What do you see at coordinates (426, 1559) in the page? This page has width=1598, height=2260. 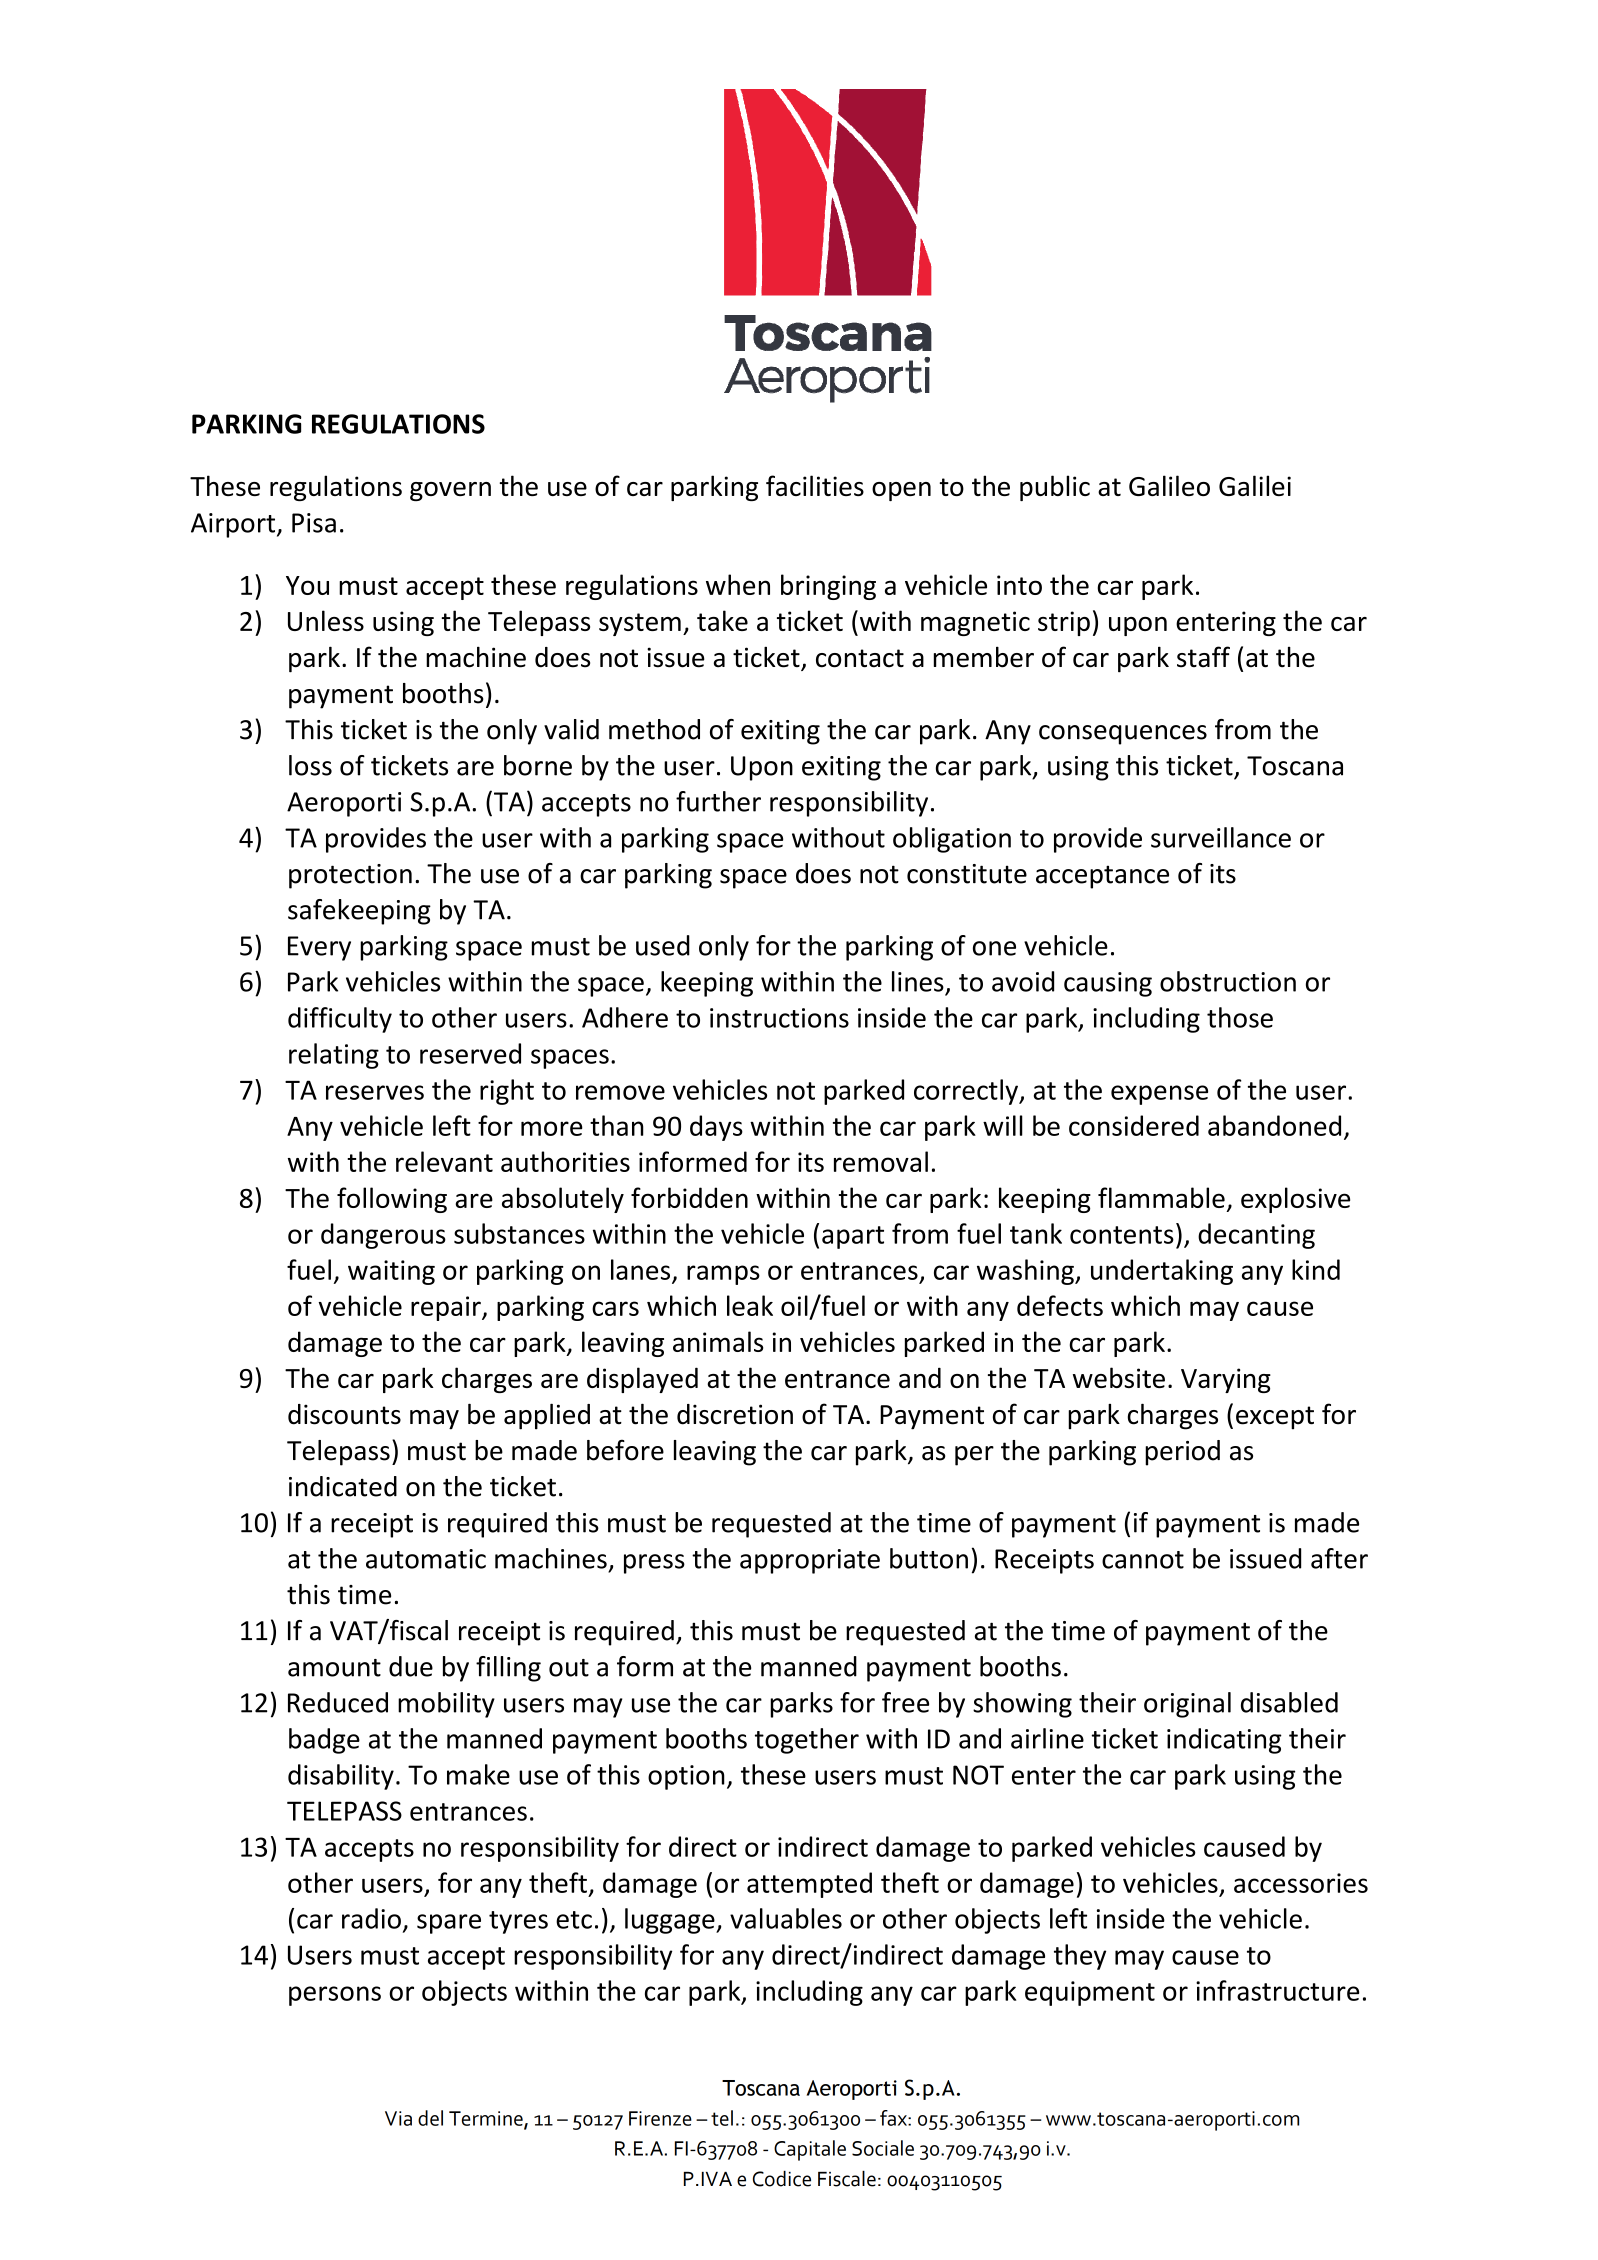 I see `automatic` at bounding box center [426, 1559].
